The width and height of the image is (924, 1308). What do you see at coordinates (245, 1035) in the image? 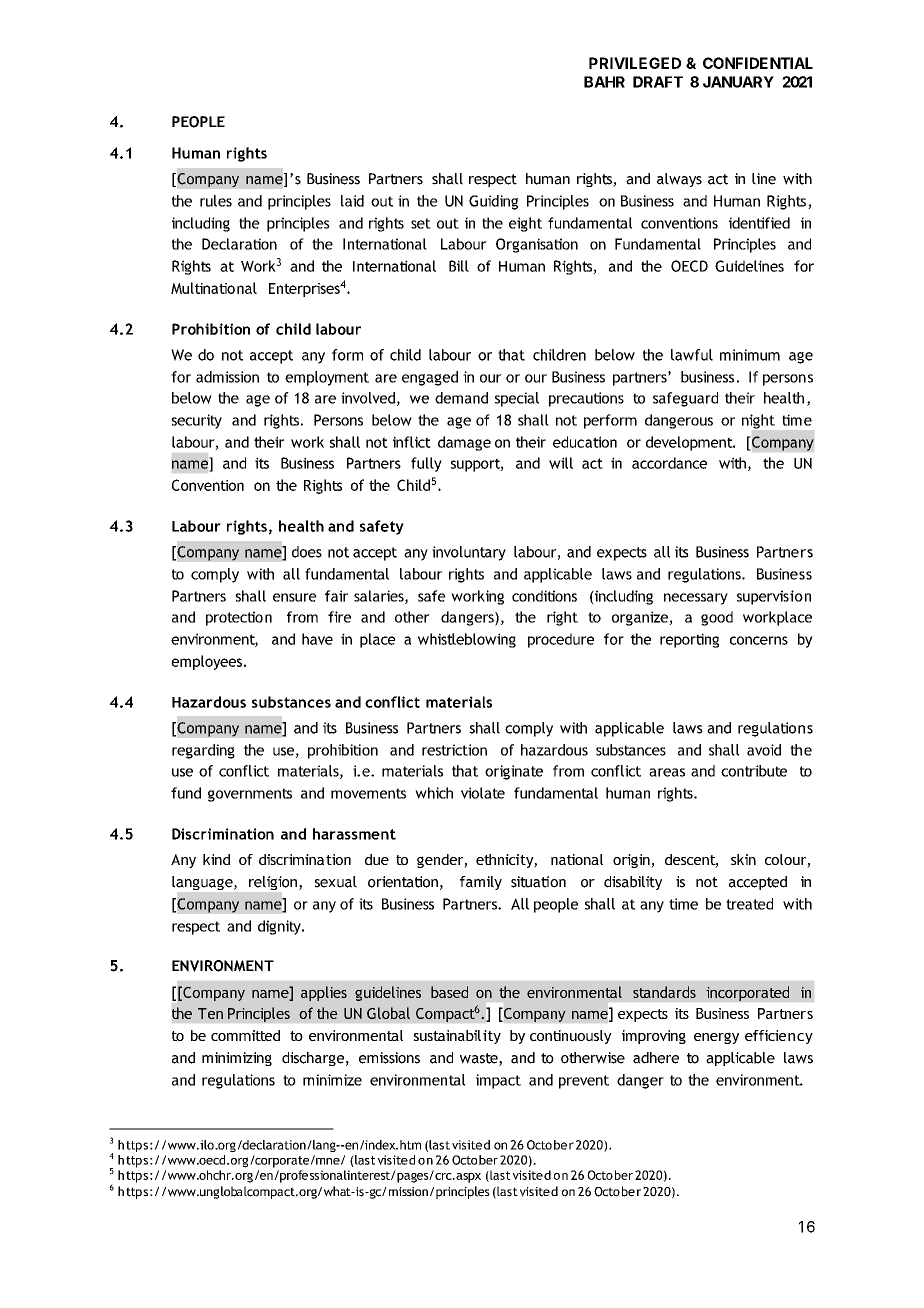
I see `committed` at bounding box center [245, 1035].
